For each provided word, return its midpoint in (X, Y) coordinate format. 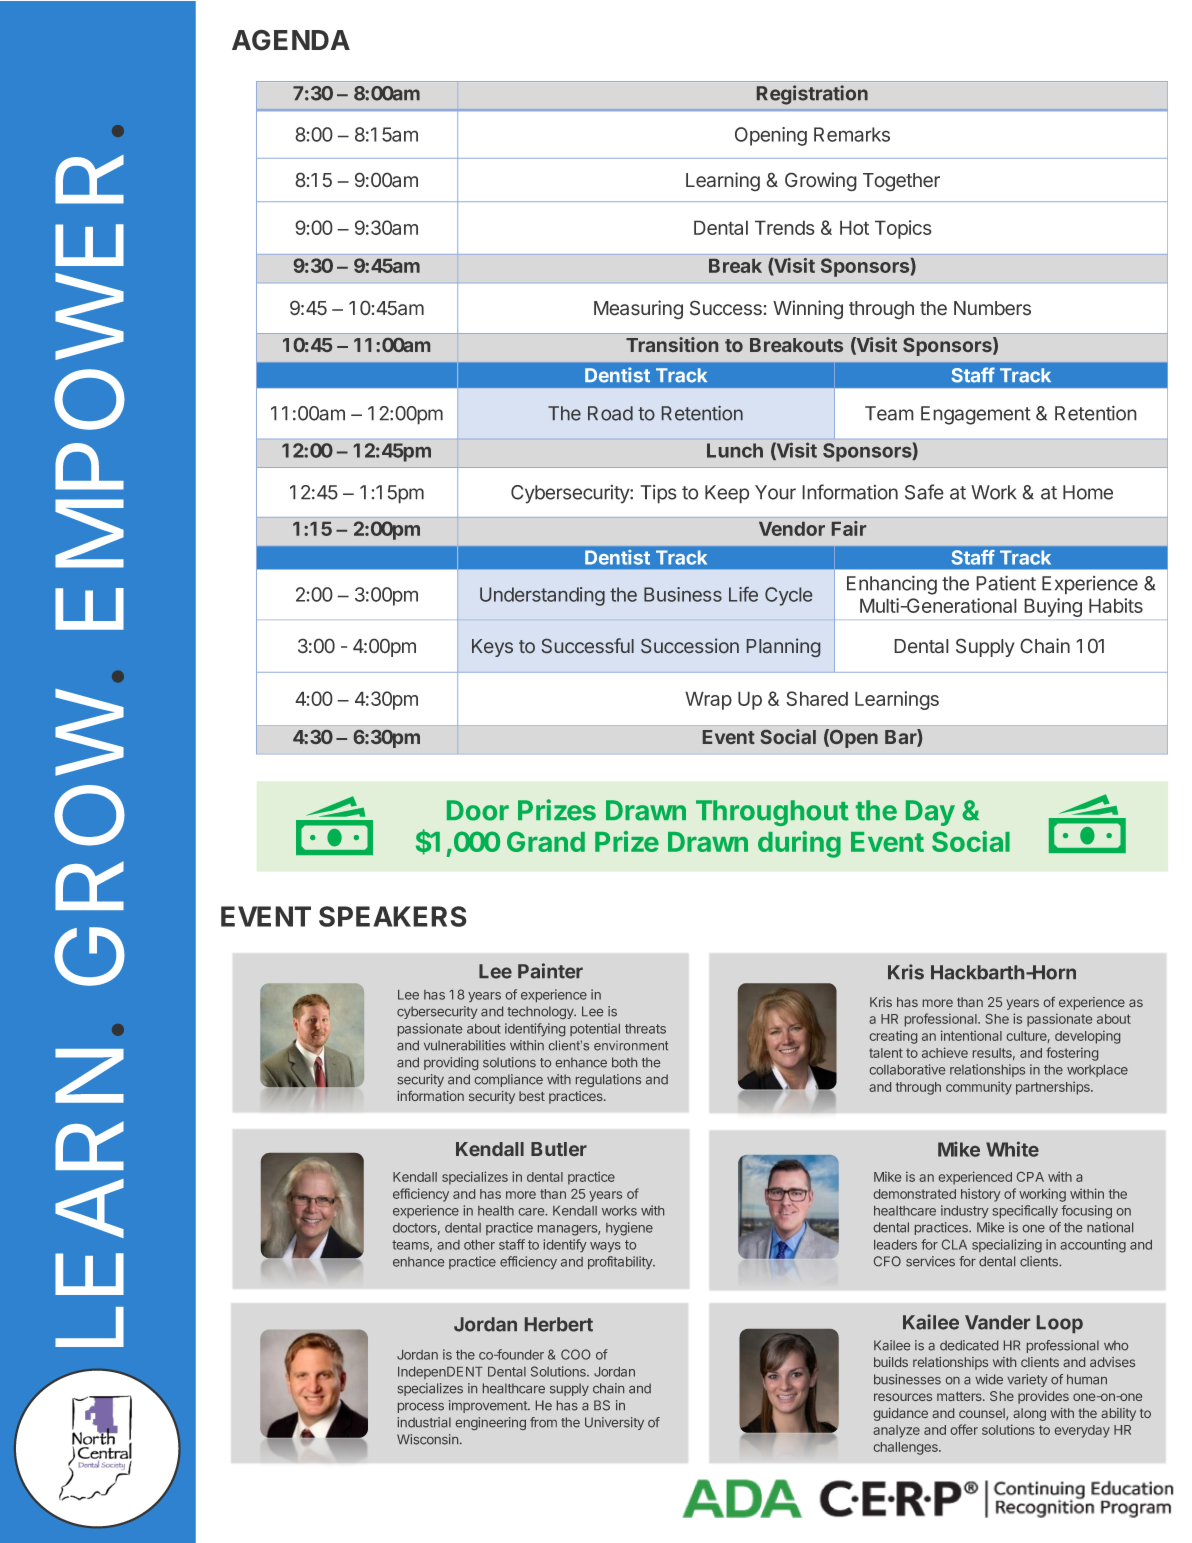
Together (901, 182)
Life (743, 594)
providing (451, 1063)
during (799, 844)
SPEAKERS (393, 916)
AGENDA (291, 40)
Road (610, 413)
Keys (492, 648)
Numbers (992, 308)
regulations (608, 1080)
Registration (812, 95)
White (1012, 1149)
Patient (1006, 583)
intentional (971, 1035)
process (421, 1408)
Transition (672, 344)
